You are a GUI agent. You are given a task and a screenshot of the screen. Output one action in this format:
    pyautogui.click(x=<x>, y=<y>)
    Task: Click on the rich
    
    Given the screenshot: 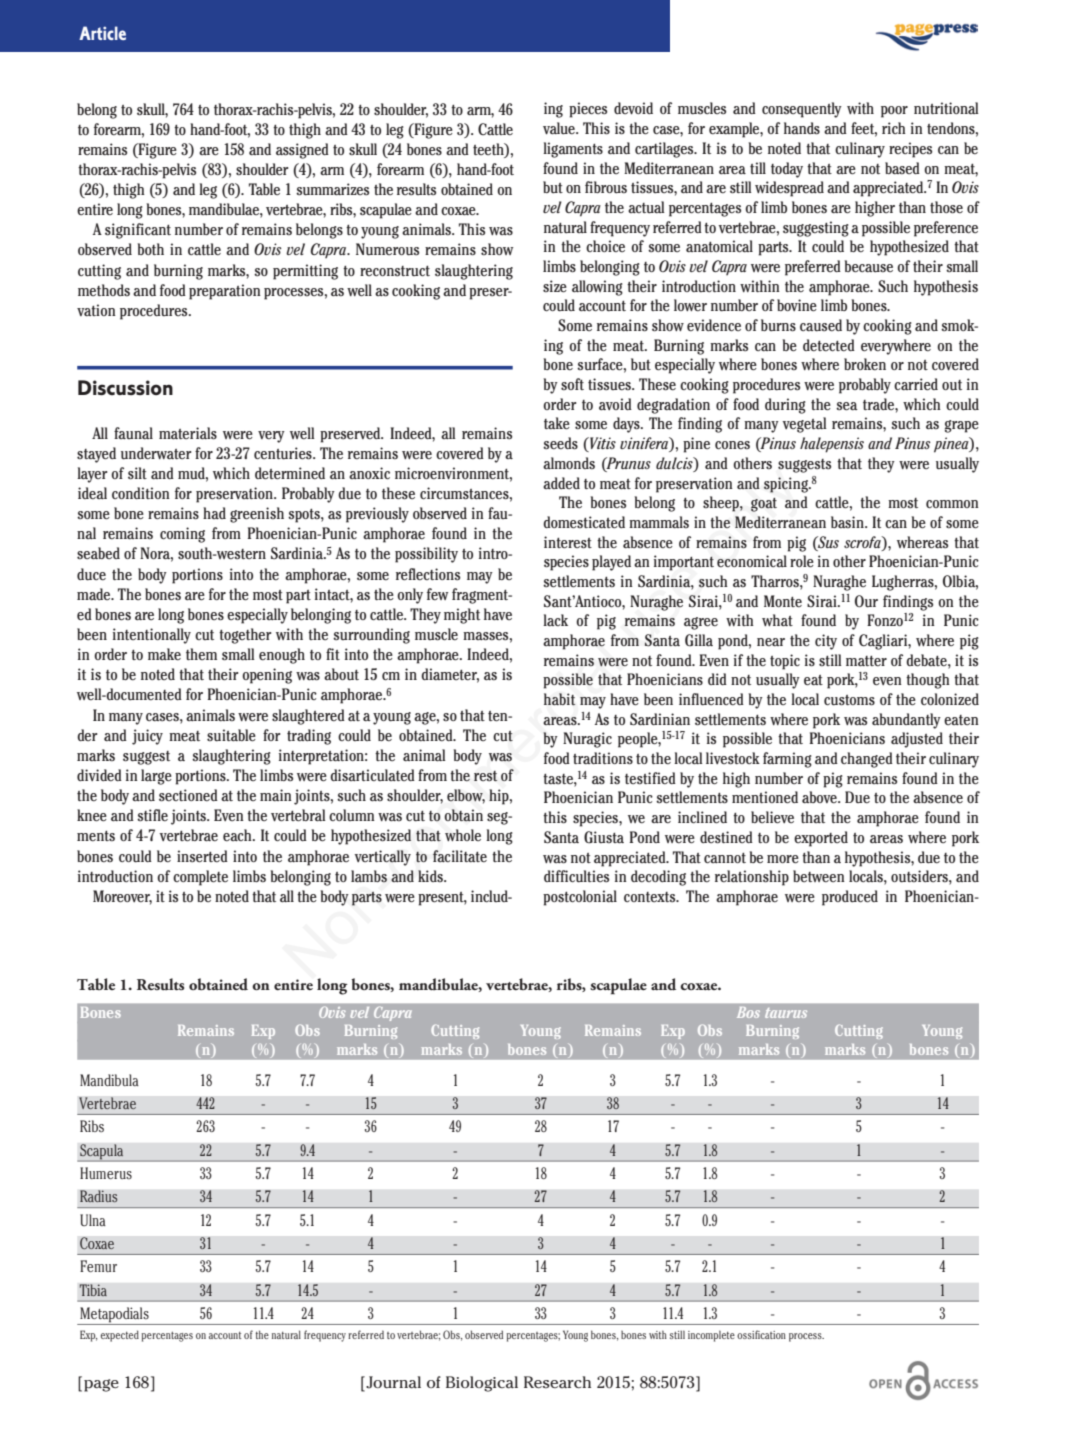 What is the action you would take?
    pyautogui.click(x=894, y=128)
